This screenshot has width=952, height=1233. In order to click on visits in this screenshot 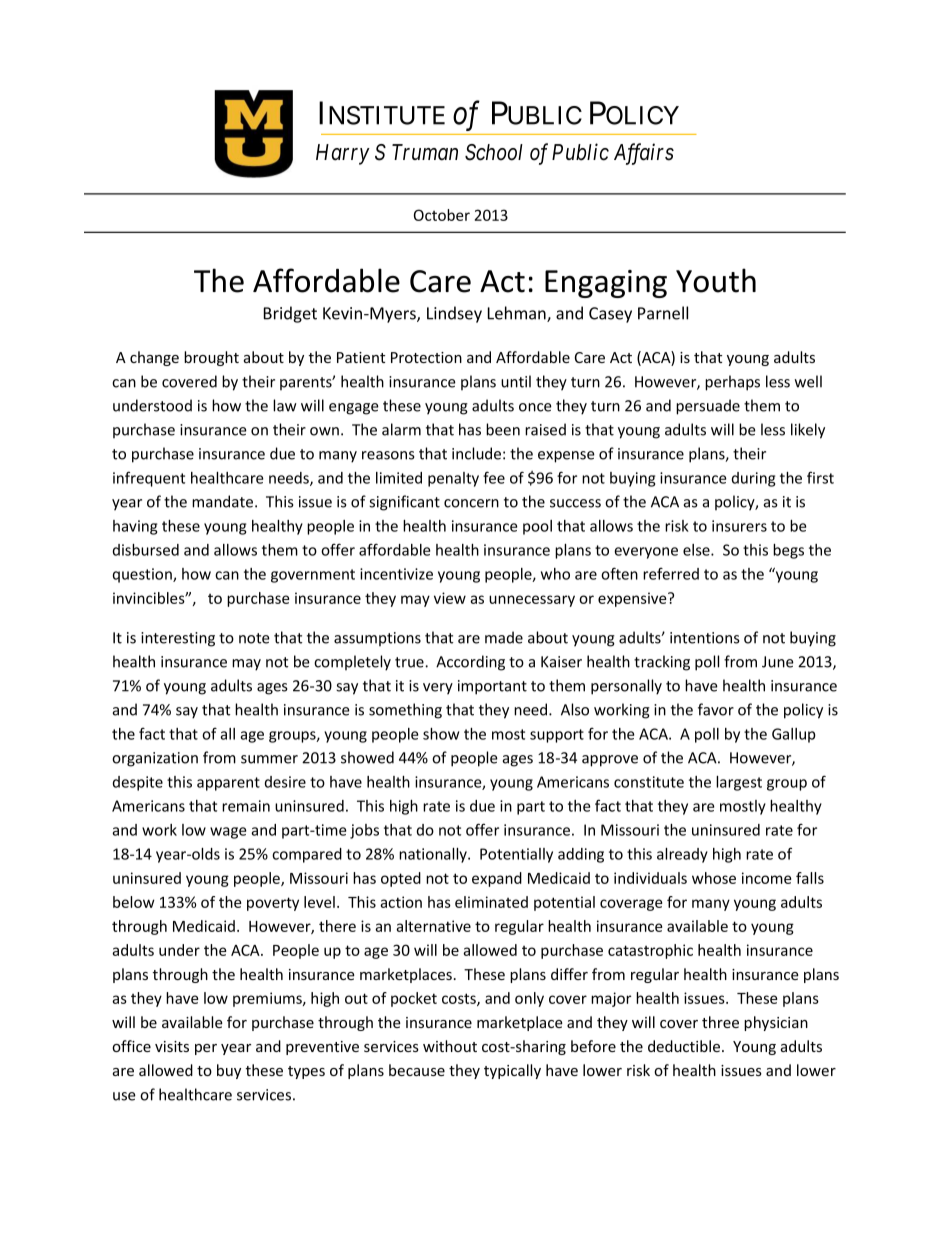, I will do `click(172, 1046)`.
